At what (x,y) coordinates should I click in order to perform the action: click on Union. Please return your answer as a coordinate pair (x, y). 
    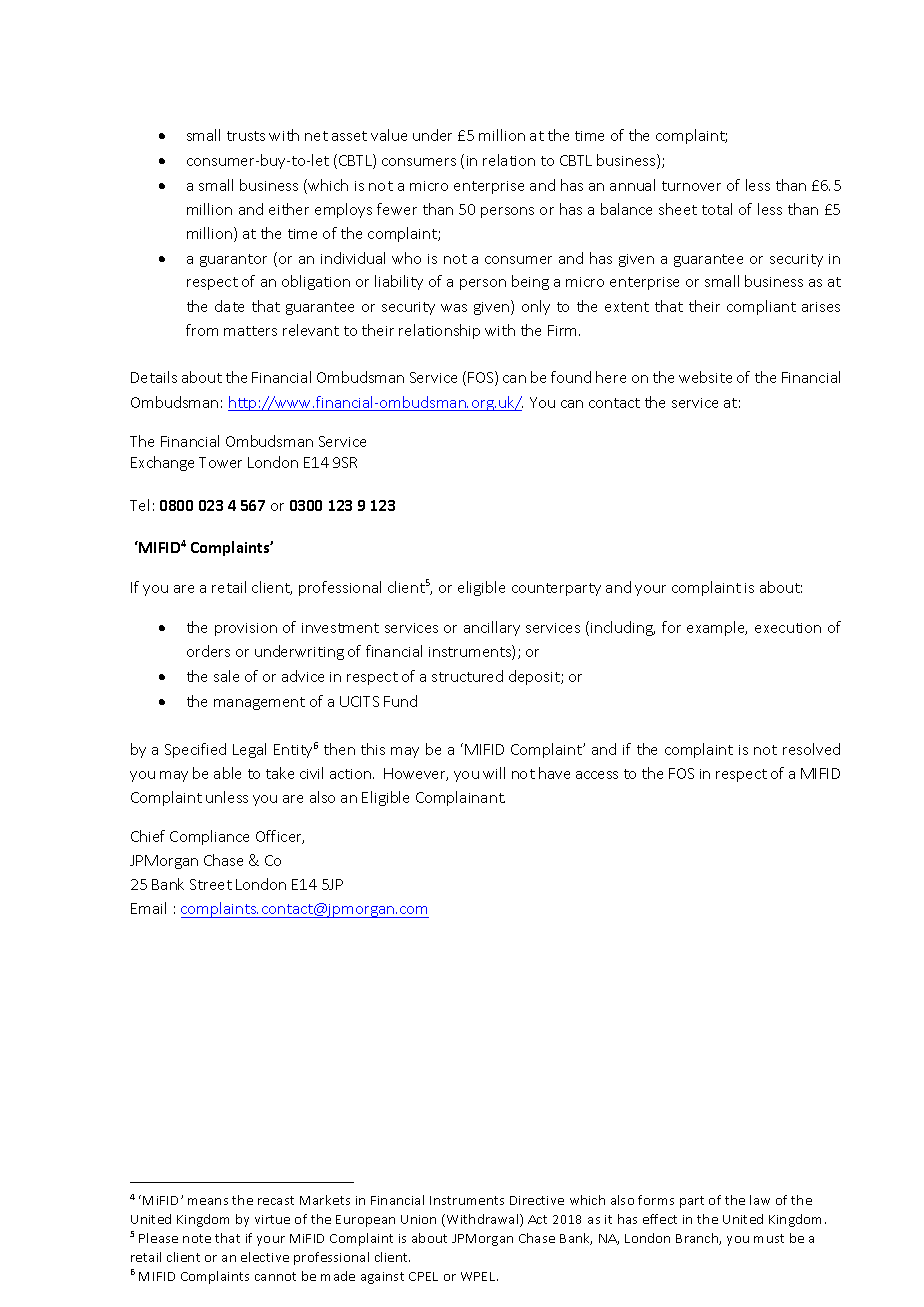
    Looking at the image, I should click on (418, 1219).
